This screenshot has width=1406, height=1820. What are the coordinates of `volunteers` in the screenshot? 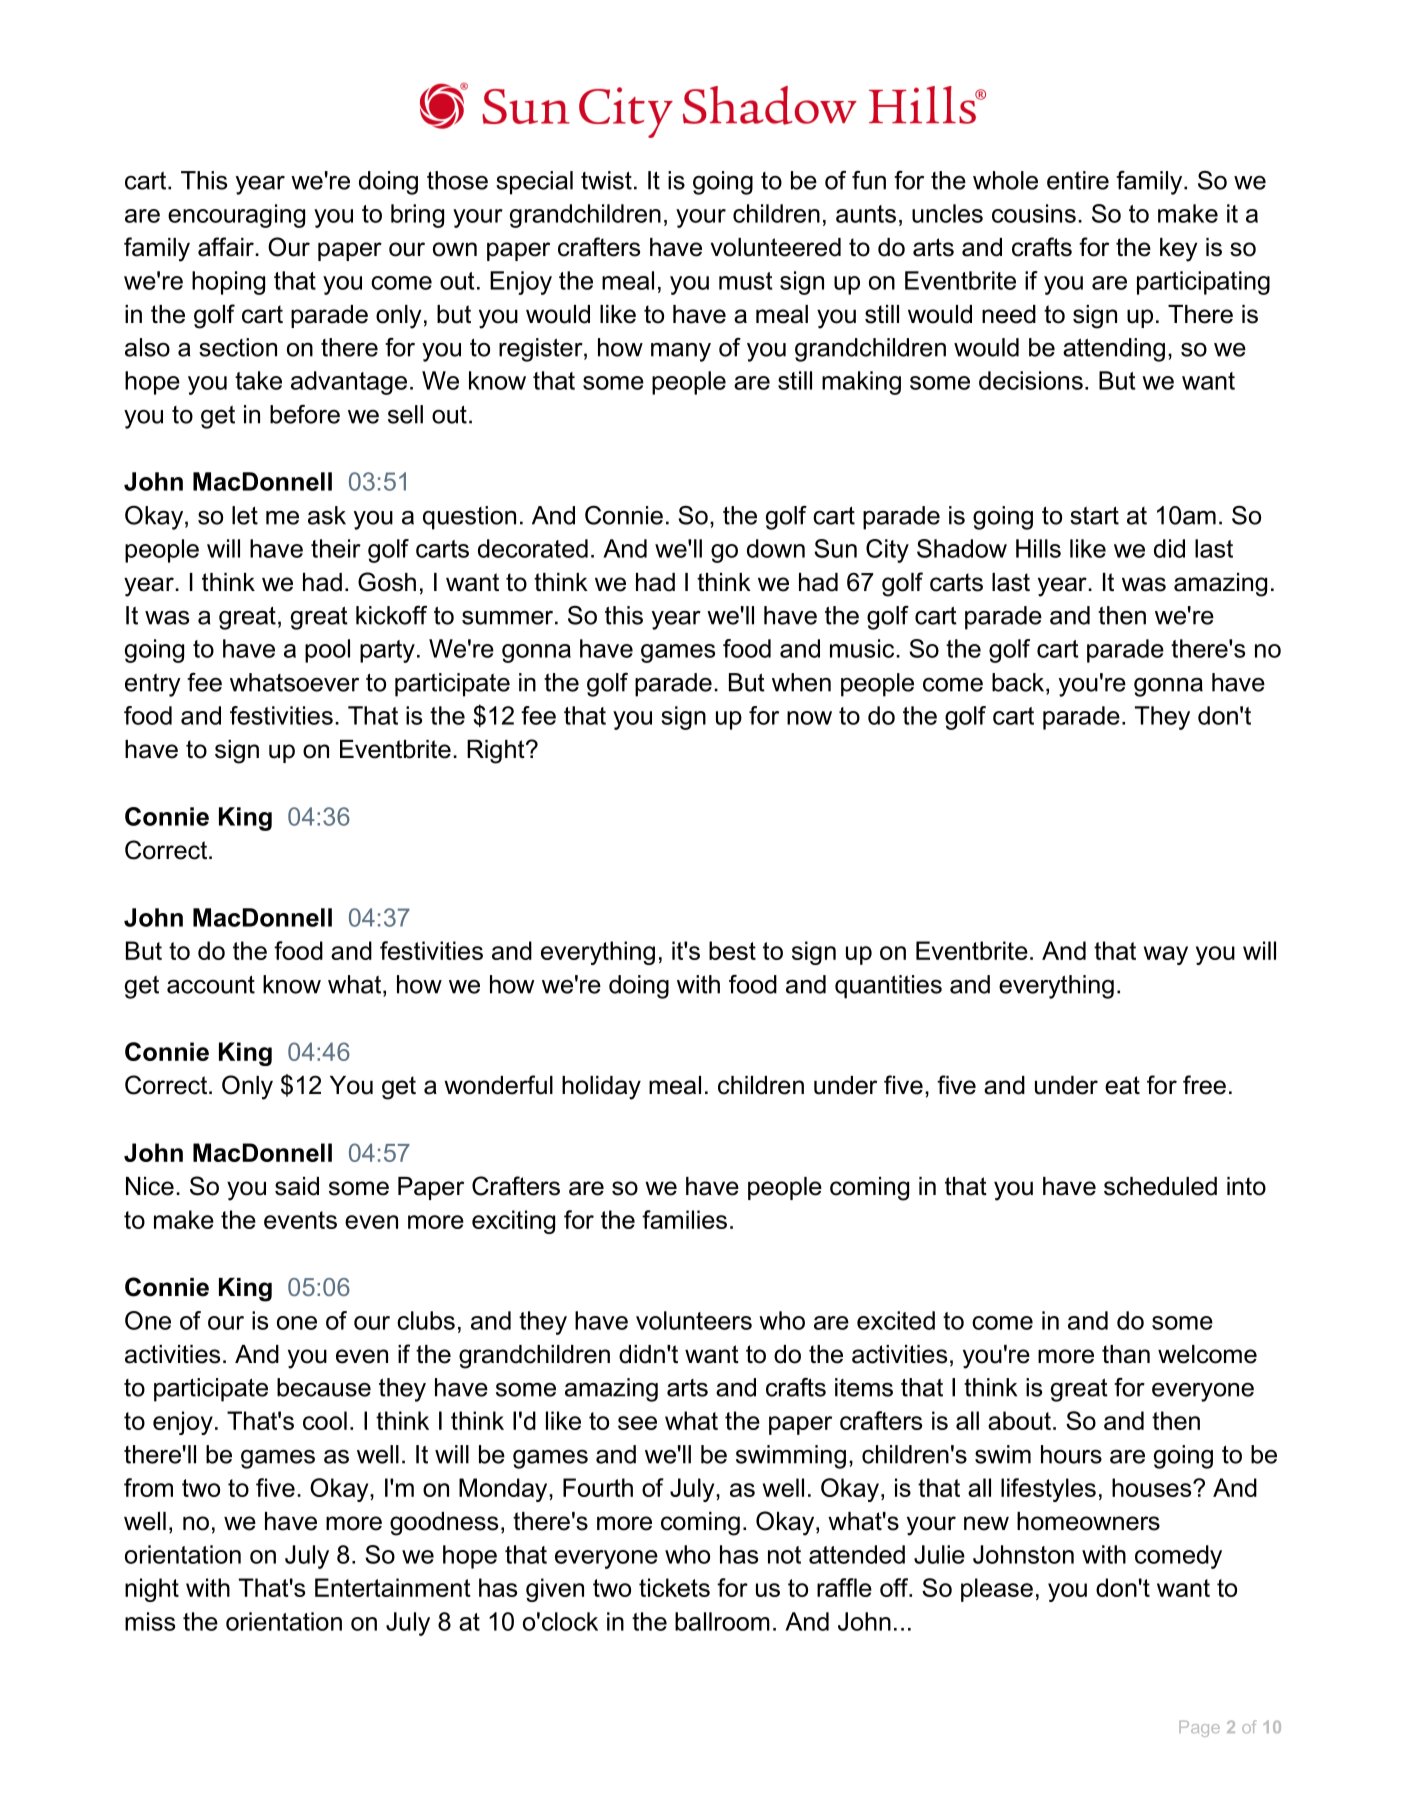 It's located at (694, 1320).
